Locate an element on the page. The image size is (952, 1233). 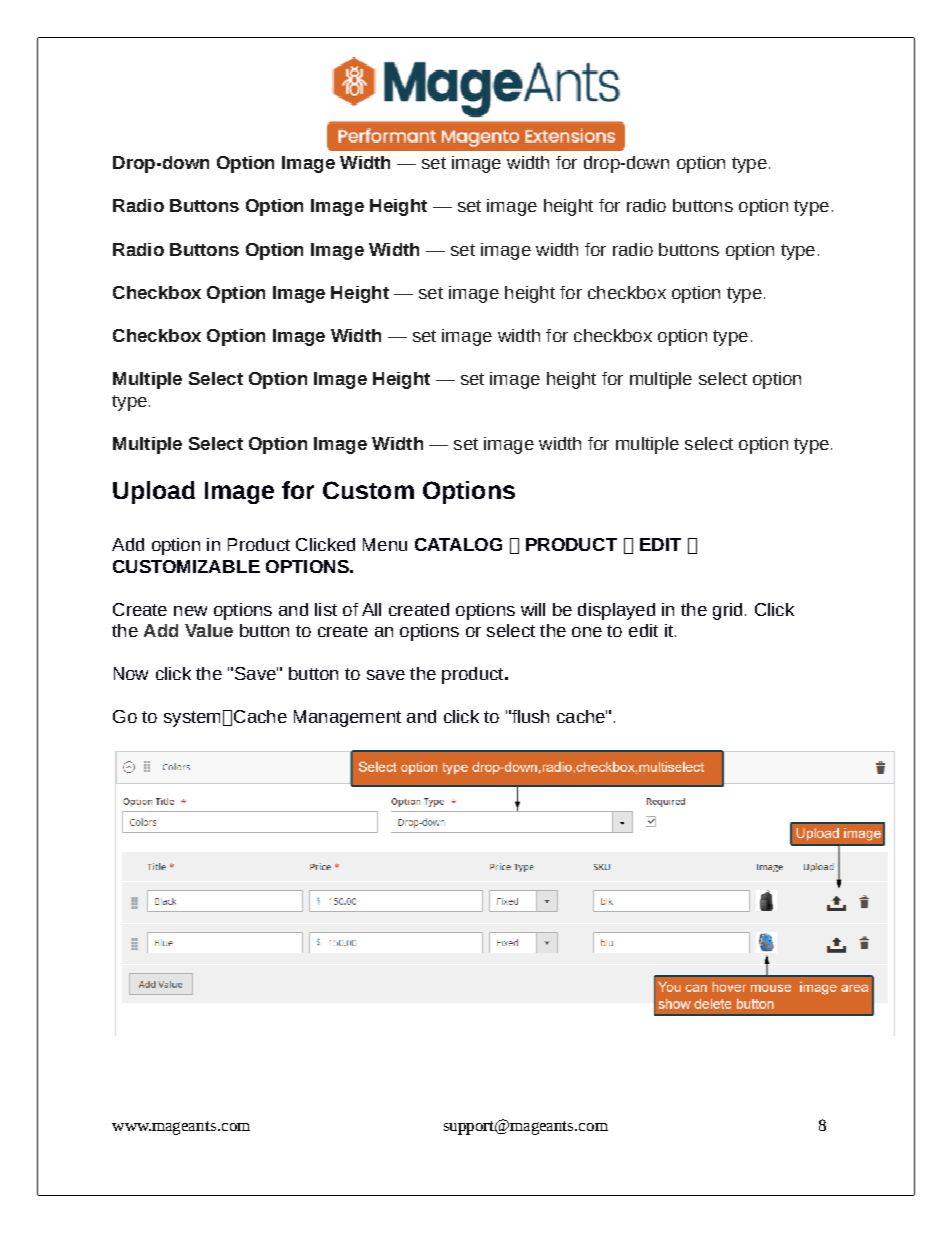
Upload is located at coordinates (154, 492).
